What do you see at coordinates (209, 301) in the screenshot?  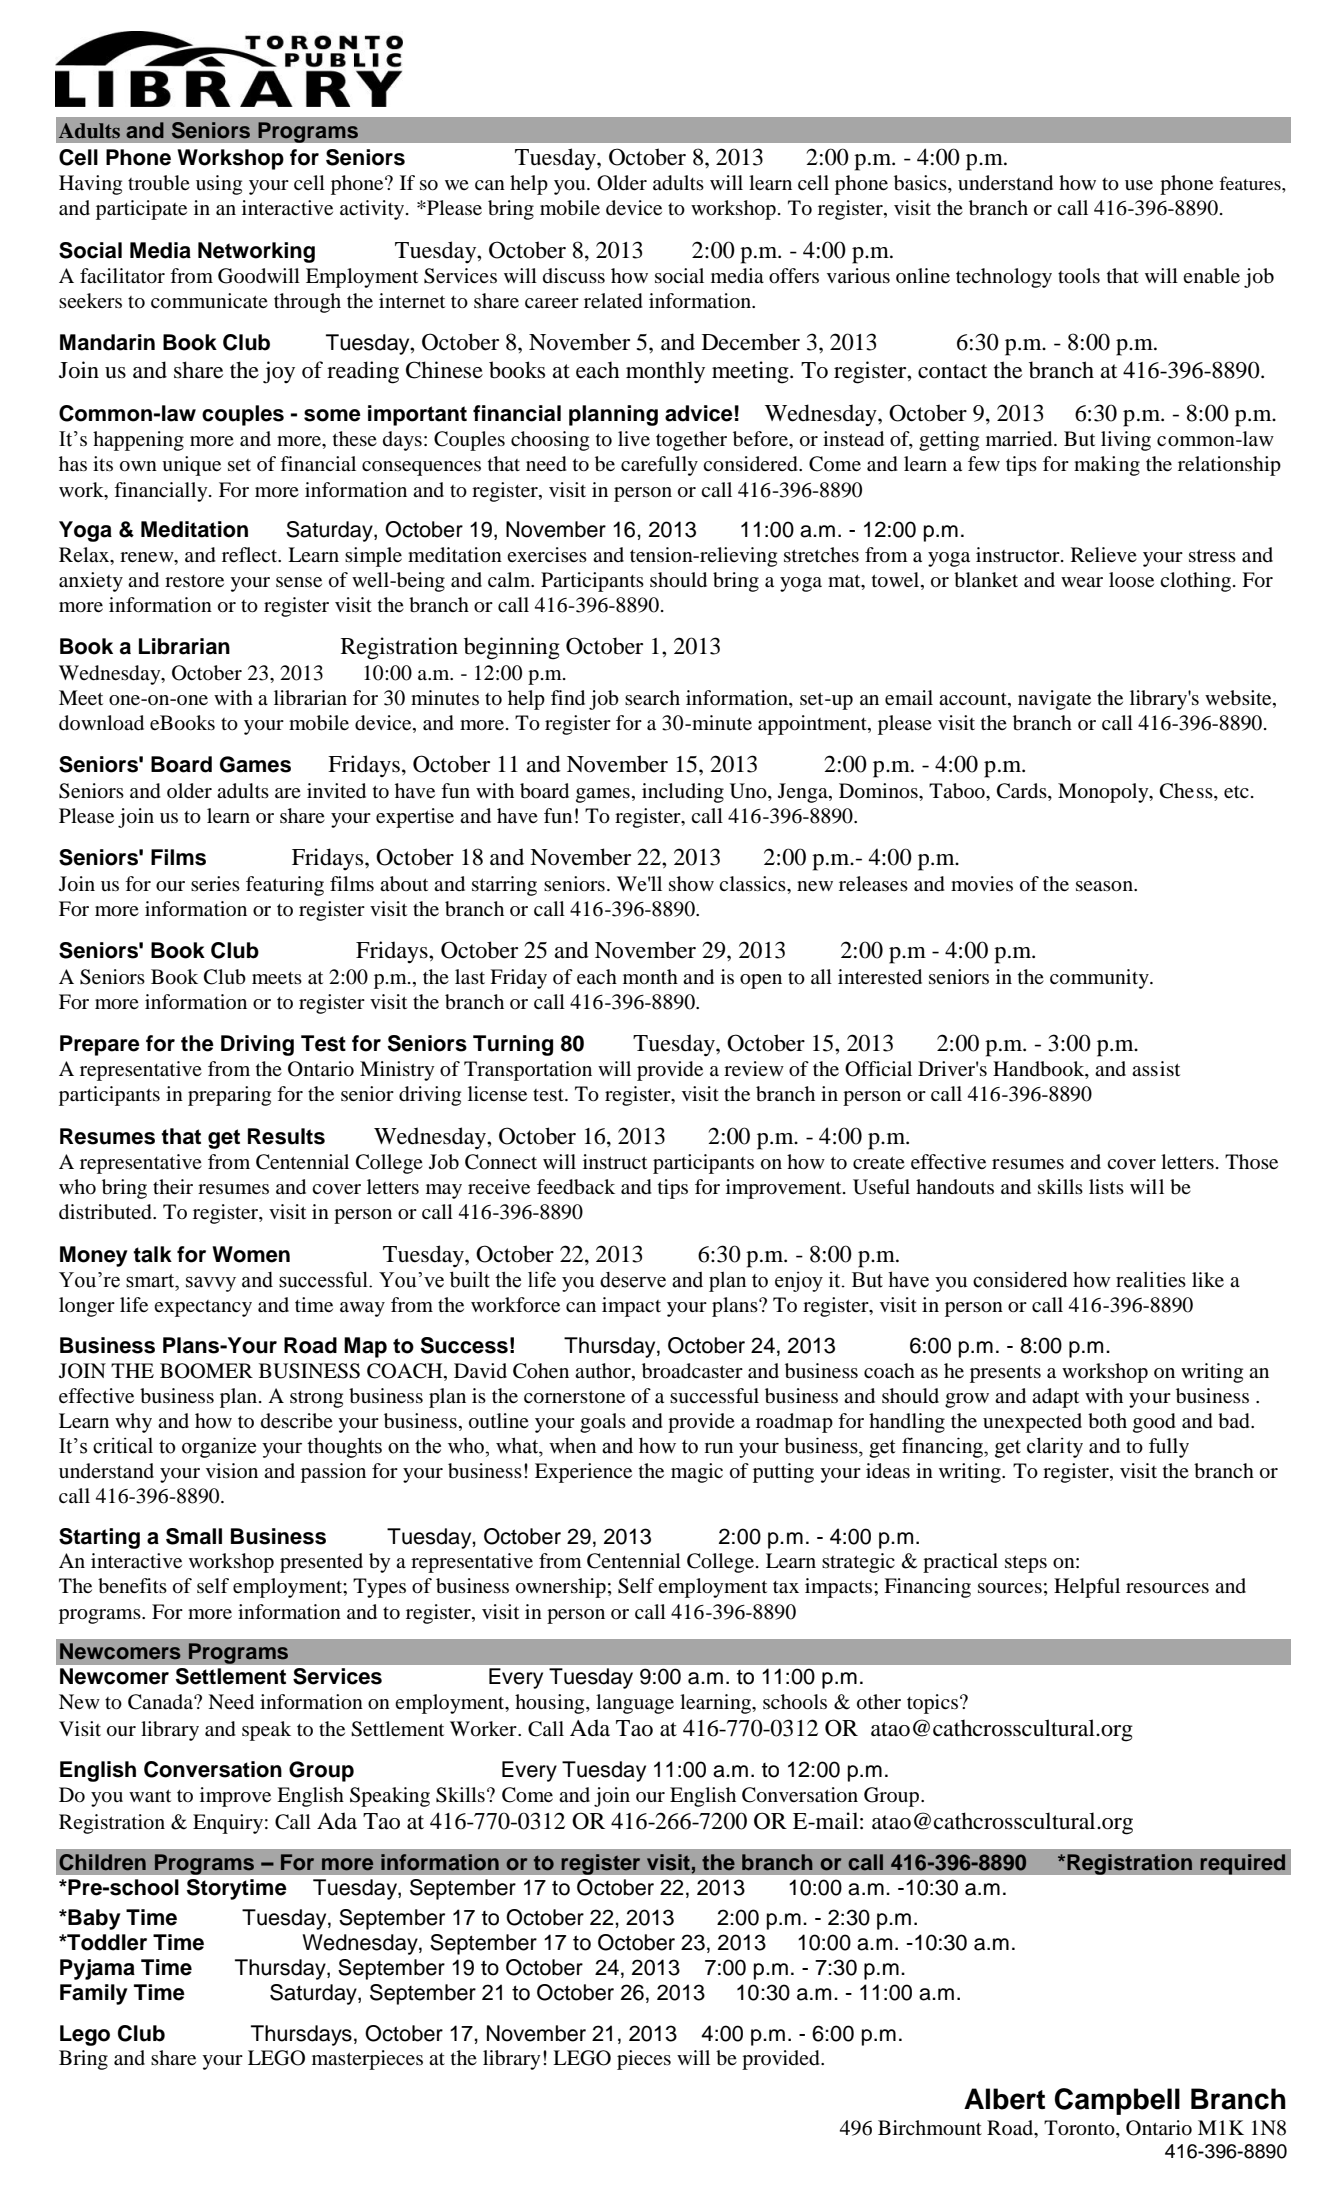 I see `communicate` at bounding box center [209, 301].
